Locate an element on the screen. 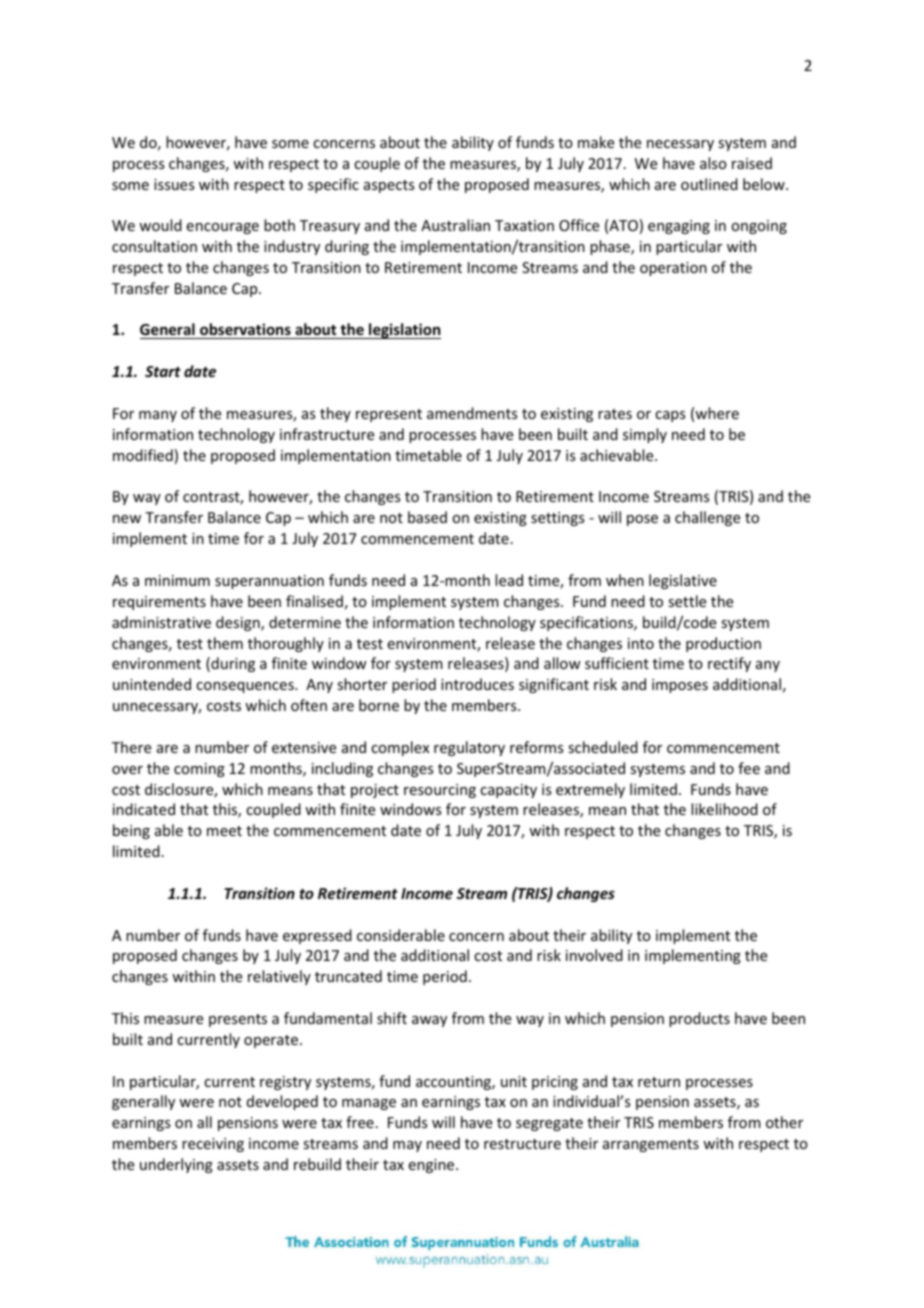 This screenshot has height=1308, width=924. issues is located at coordinates (174, 184).
